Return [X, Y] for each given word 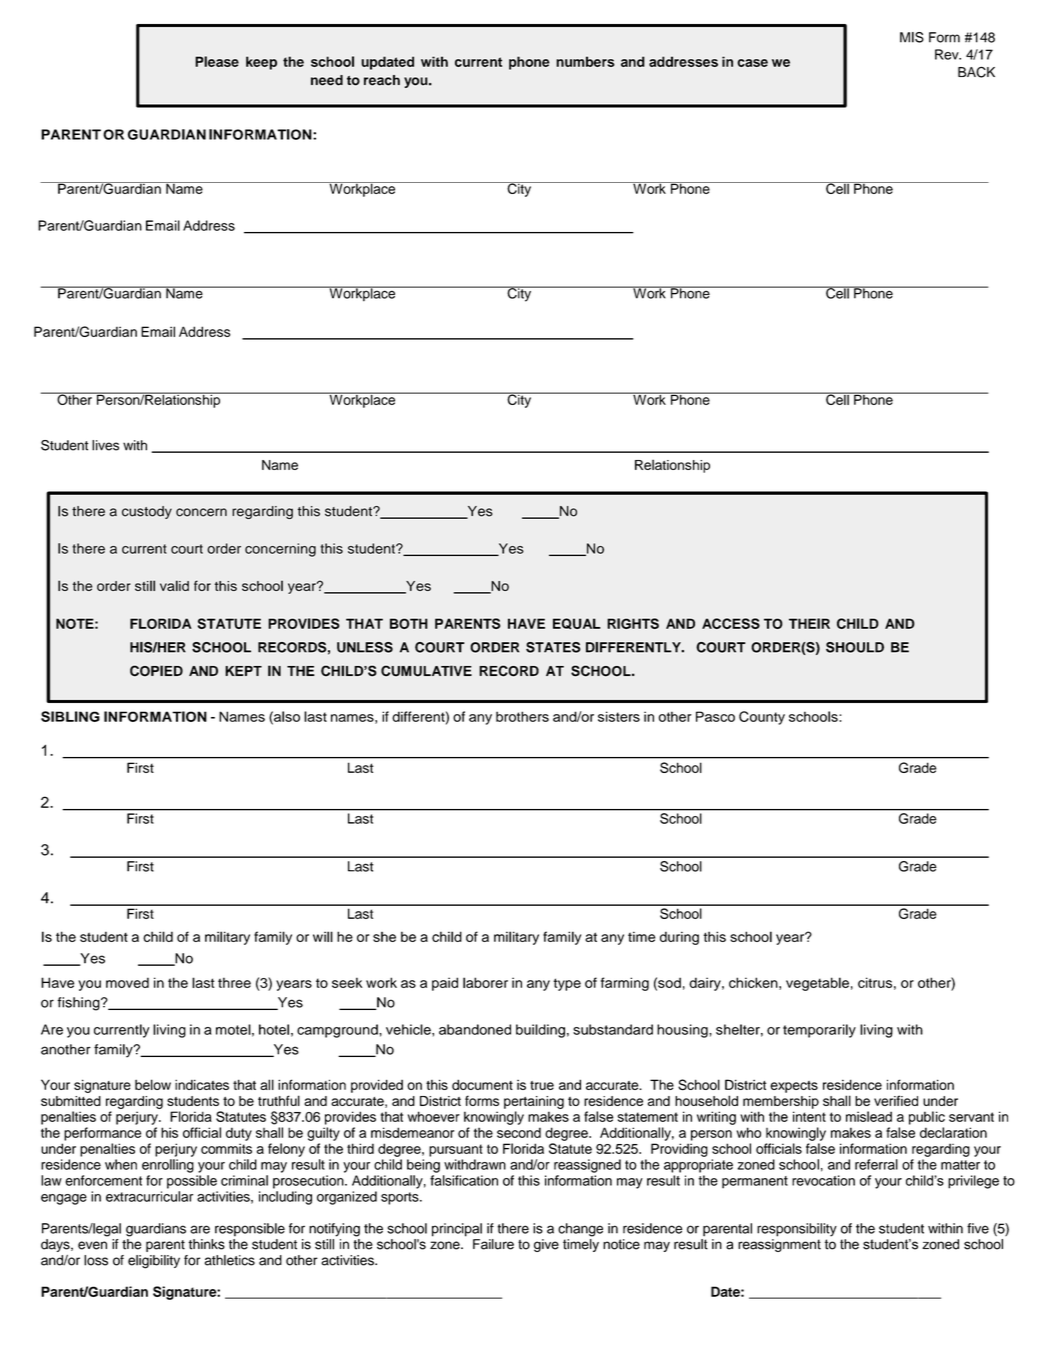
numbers [585, 61]
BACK [976, 72]
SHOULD [855, 647]
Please [217, 61]
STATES [553, 647]
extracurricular [149, 1196]
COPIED [156, 671]
